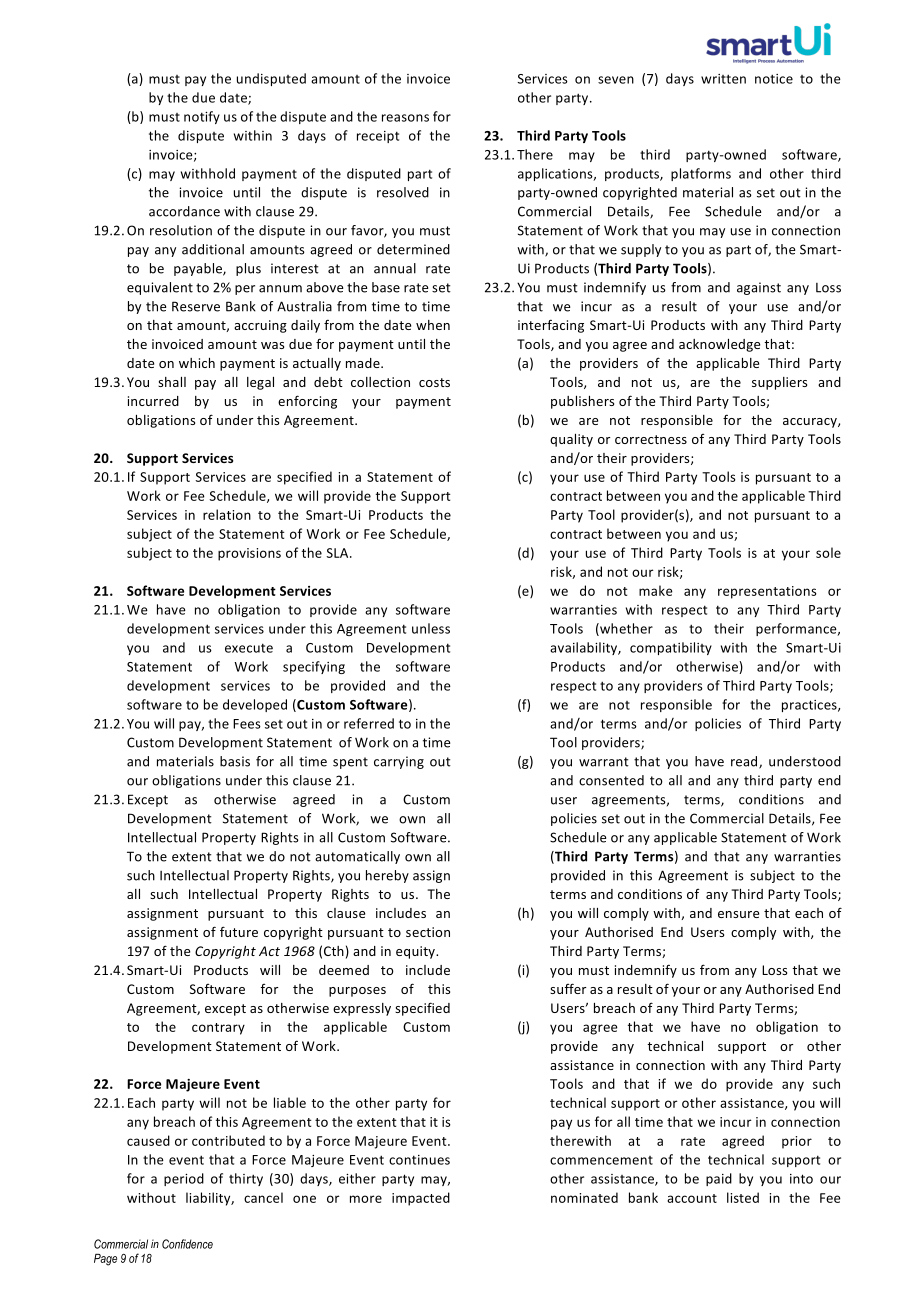 This screenshot has width=924, height=1308. Describe the element at coordinates (227, 514) in the screenshot. I see `relation` at that location.
